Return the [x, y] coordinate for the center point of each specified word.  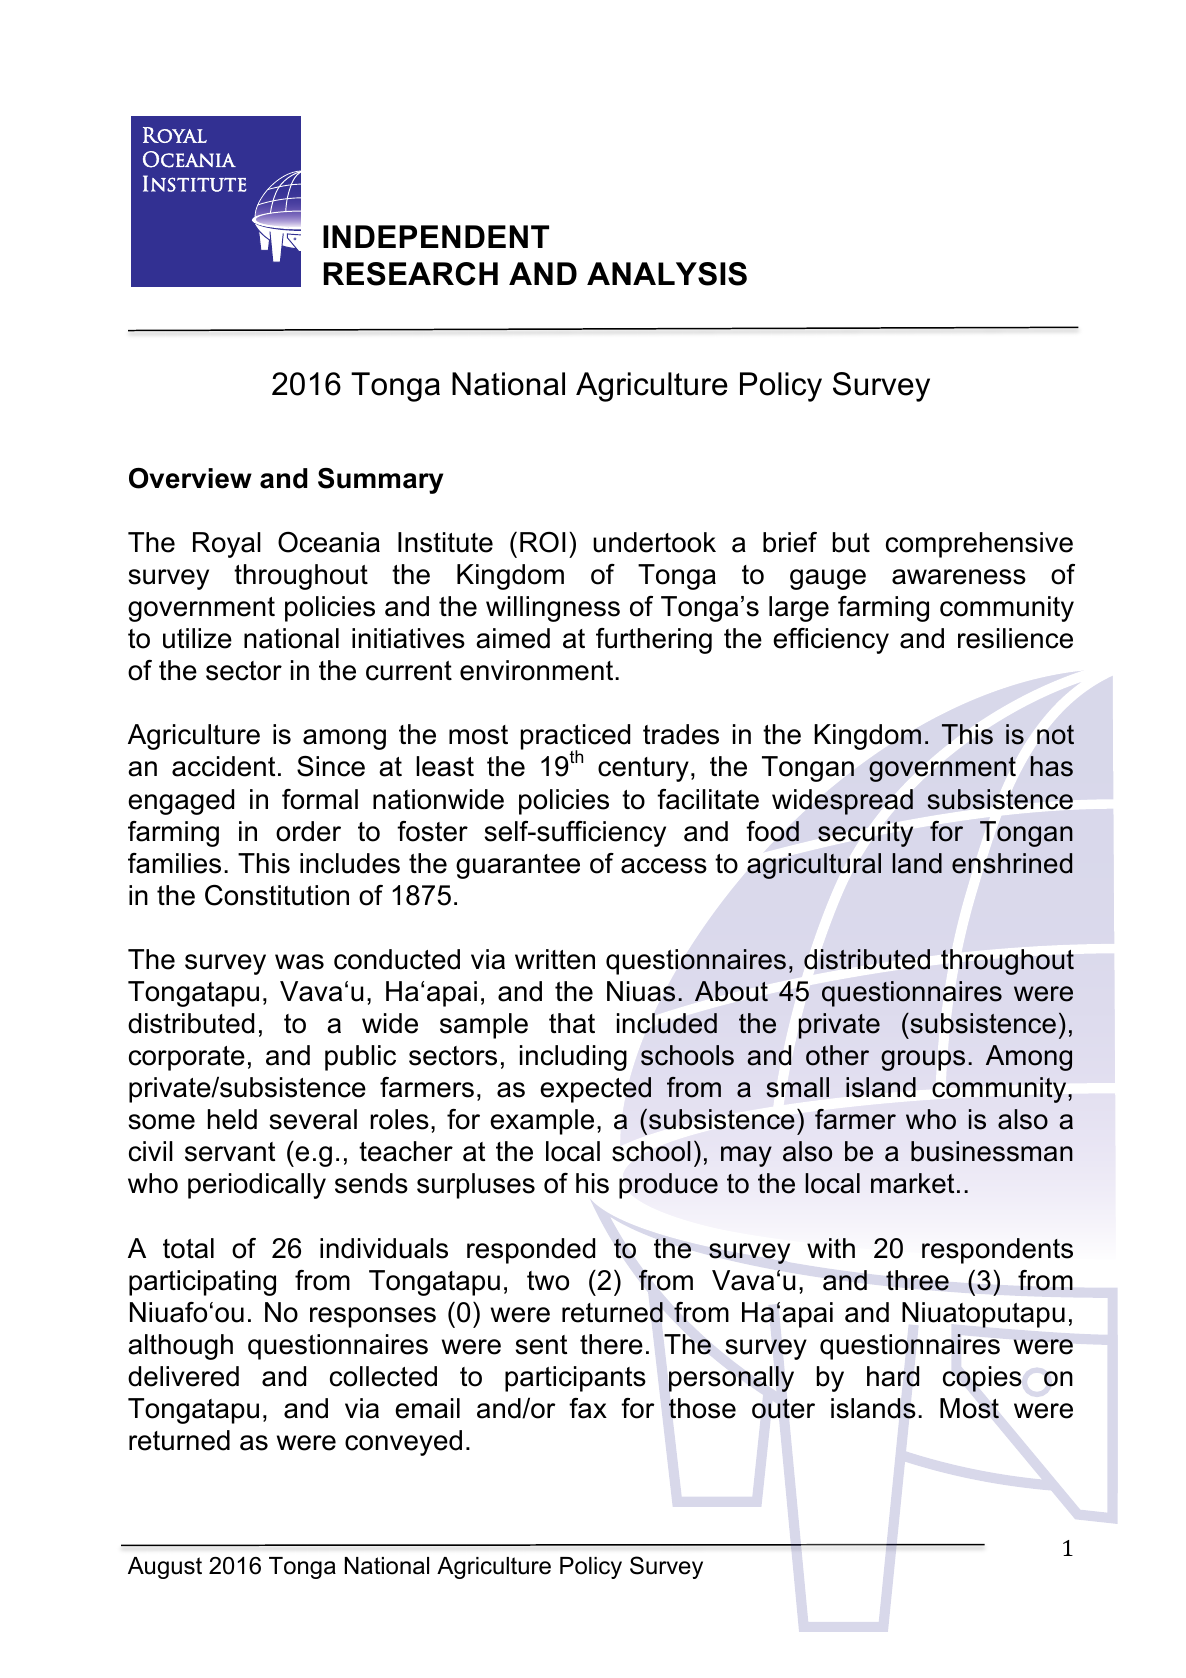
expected [595, 1090]
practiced [575, 738]
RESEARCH [411, 274]
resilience [1015, 638]
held [232, 1119]
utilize [197, 638]
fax [588, 1408]
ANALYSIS [667, 274]
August [165, 1568]
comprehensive [979, 545]
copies [982, 1379]
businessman [992, 1151]
